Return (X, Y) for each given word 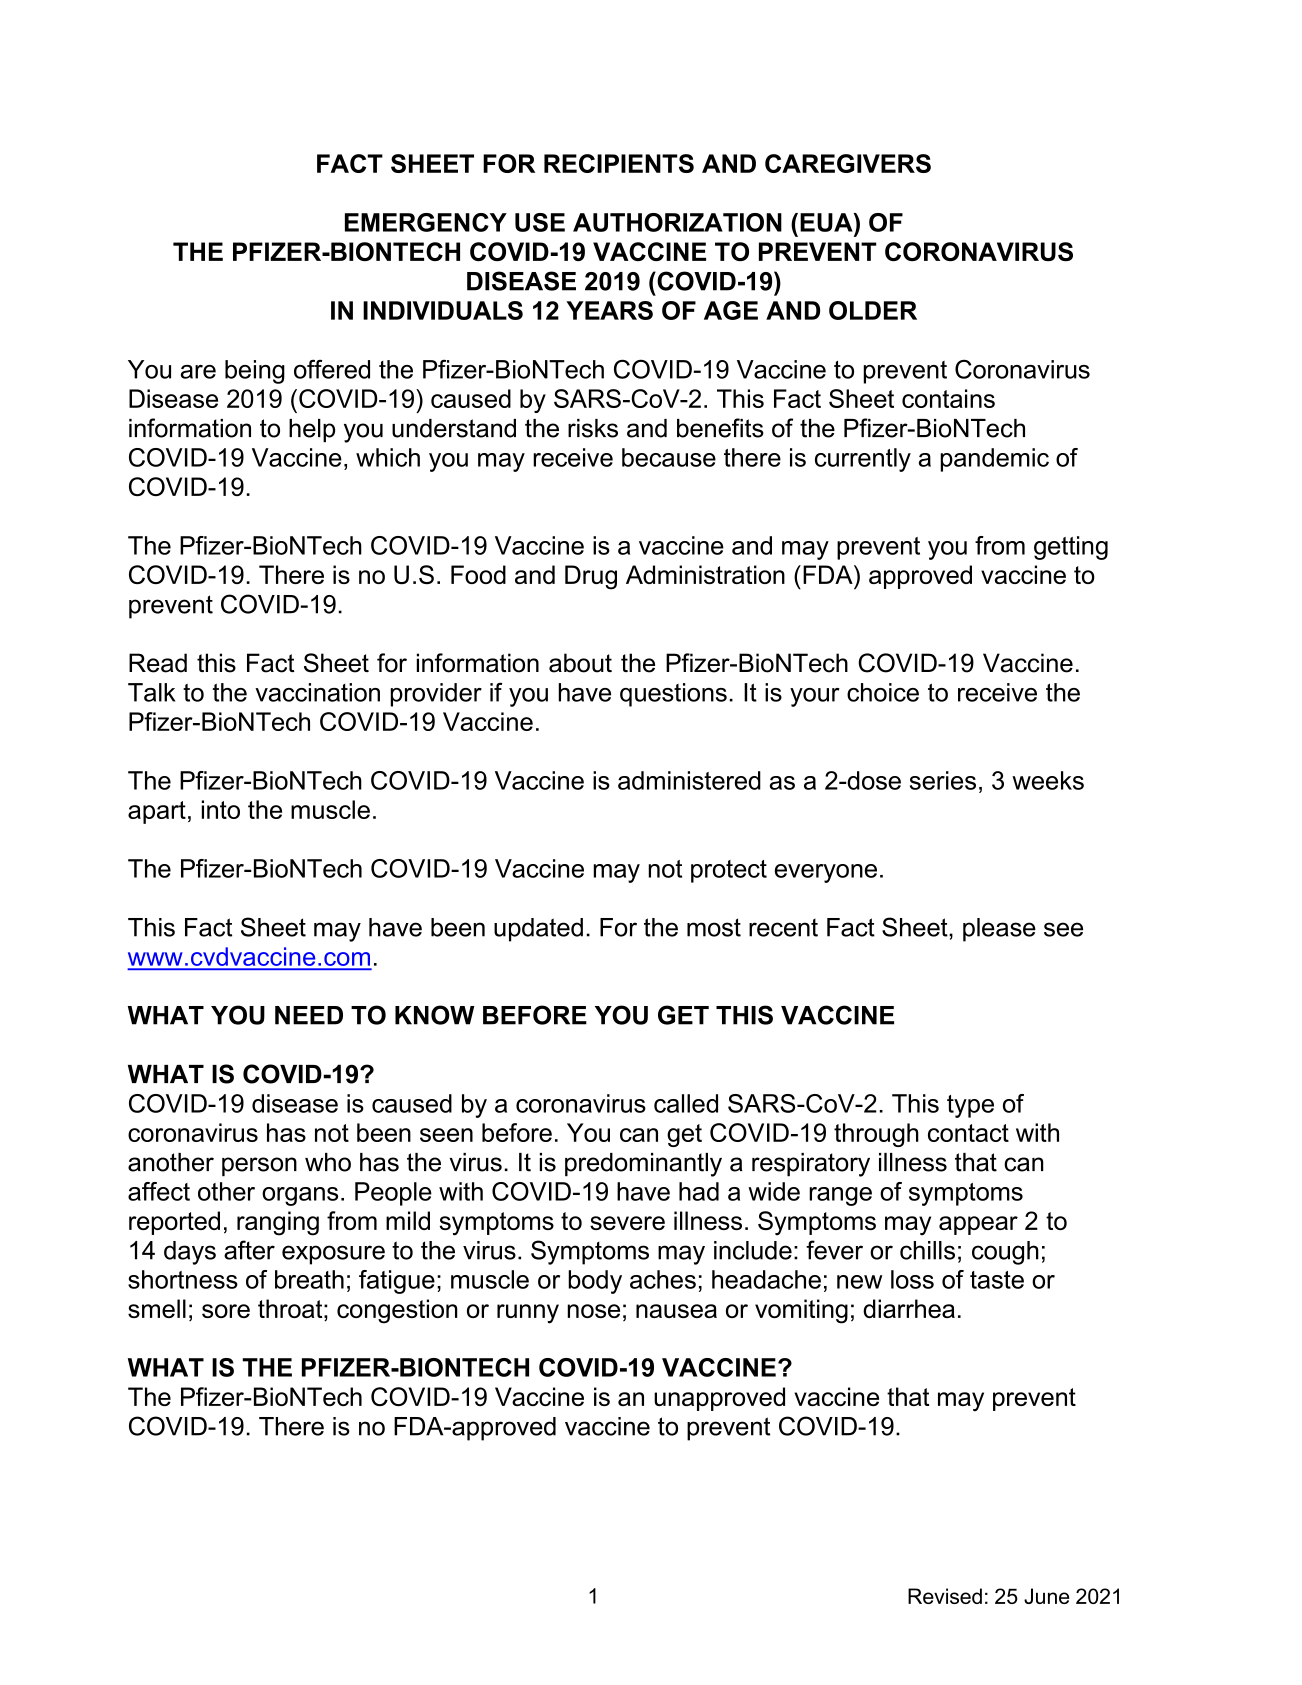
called (686, 1103)
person (259, 1167)
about (580, 663)
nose (593, 1311)
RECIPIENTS (619, 163)
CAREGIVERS (848, 163)
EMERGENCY (426, 222)
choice (883, 692)
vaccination (317, 692)
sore (226, 1311)
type (970, 1106)
